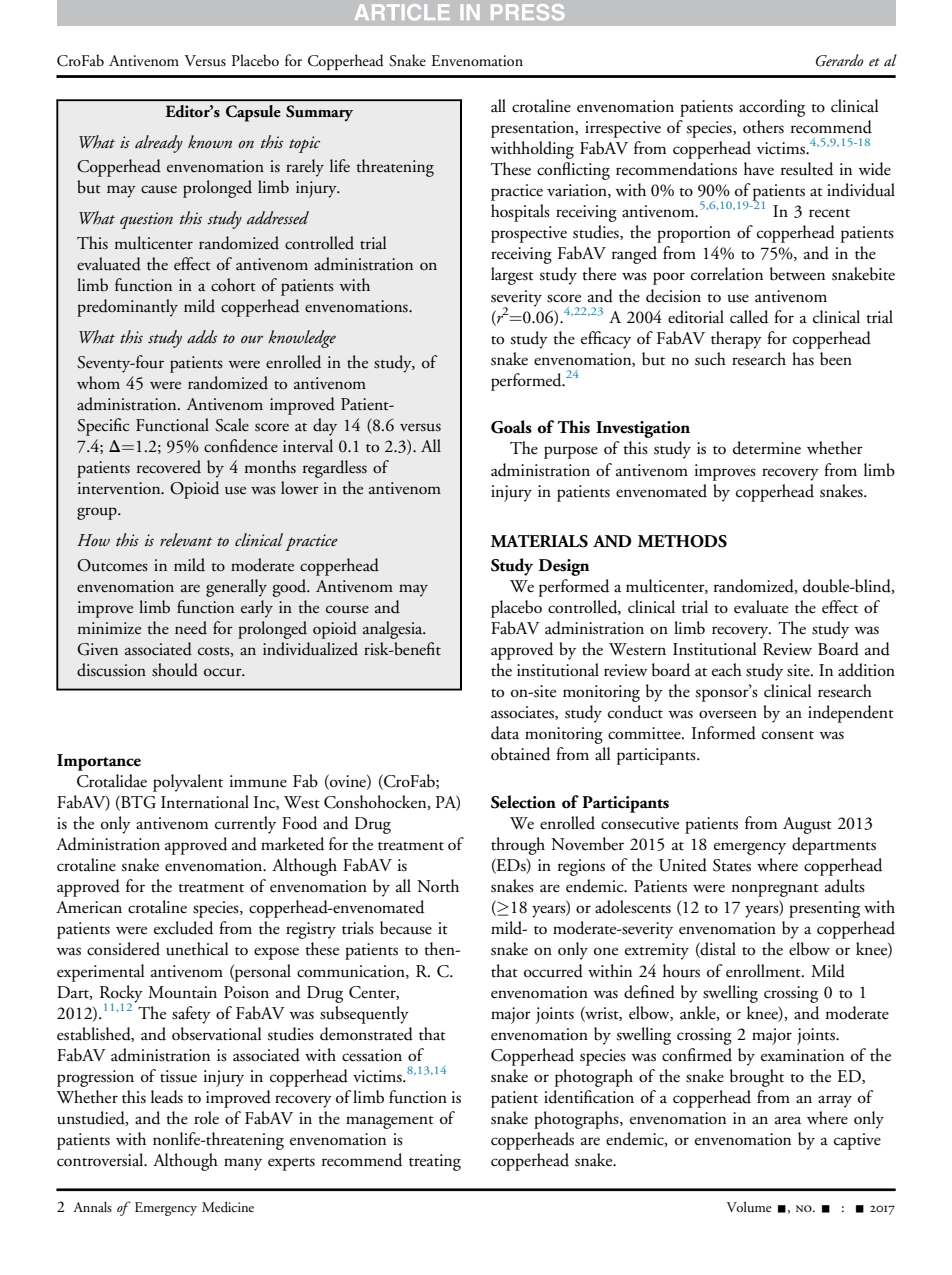 The height and width of the image is (1275, 952). What do you see at coordinates (520, 213) in the image?
I see `hospitals` at bounding box center [520, 213].
